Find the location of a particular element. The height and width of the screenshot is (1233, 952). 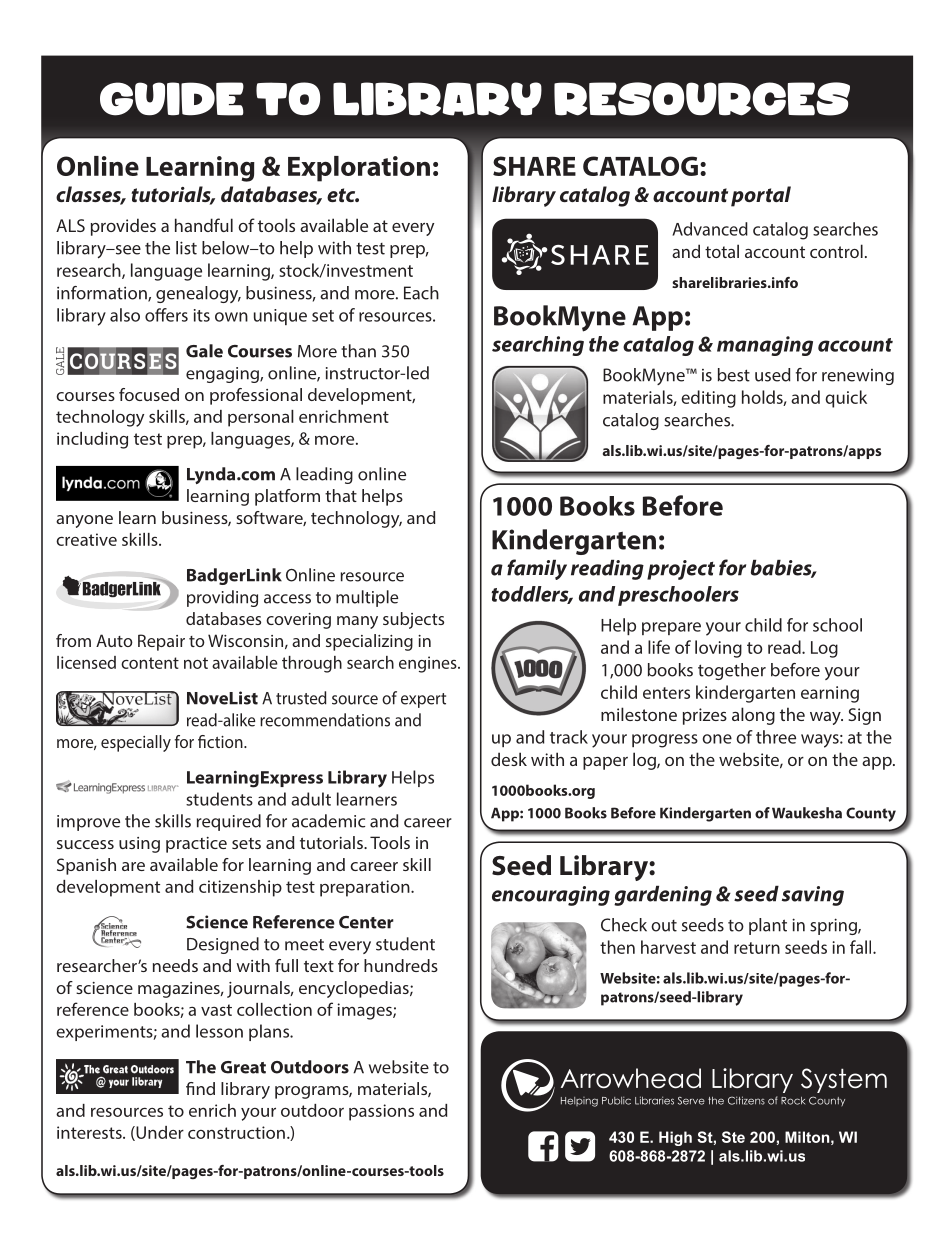

GUIDE is located at coordinates (172, 99).
